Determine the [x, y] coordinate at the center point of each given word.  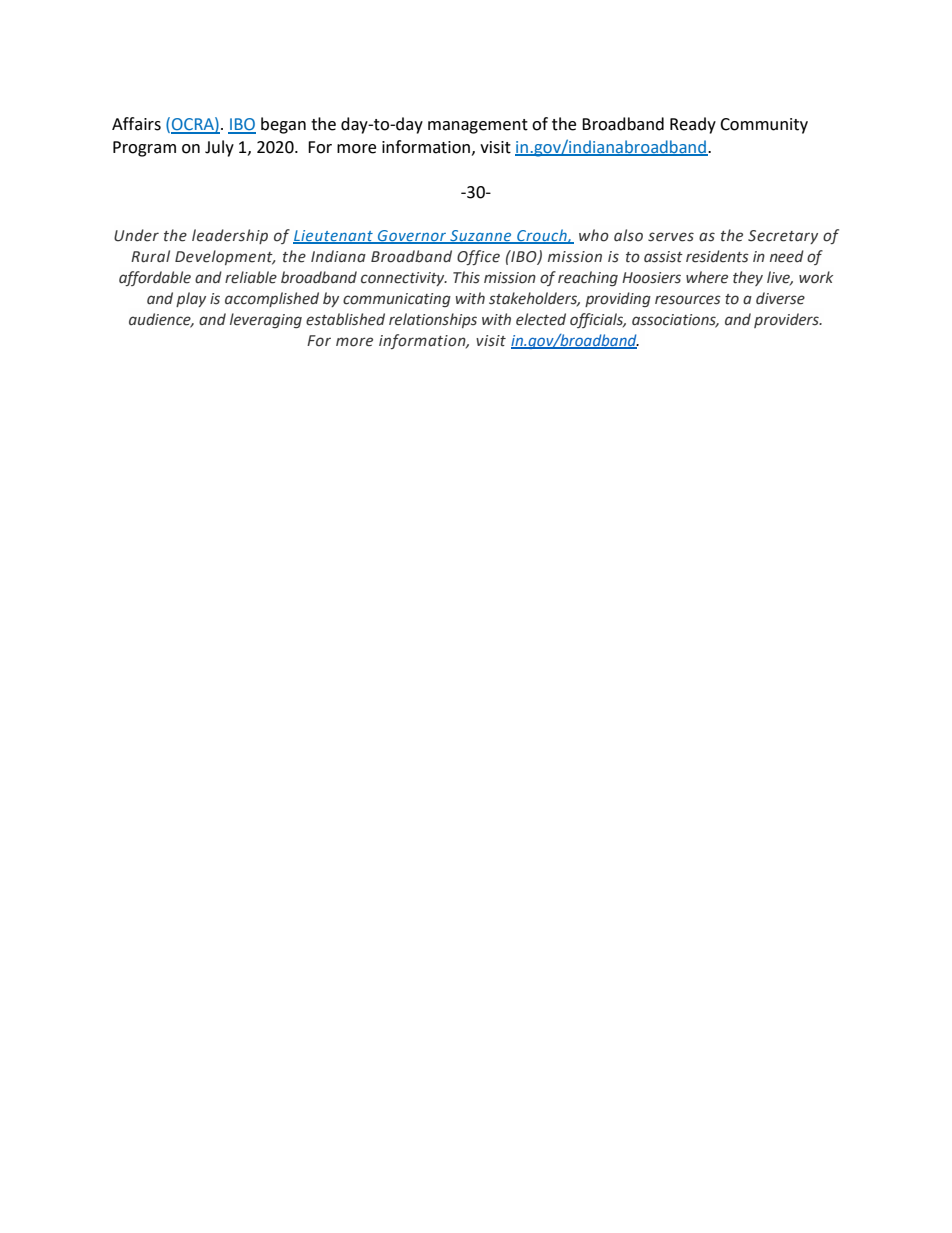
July [219, 148]
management [478, 126]
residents [717, 256]
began [283, 125]
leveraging [266, 320]
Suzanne [481, 237]
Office [478, 257]
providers [787, 320]
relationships [433, 320]
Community [764, 126]
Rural [150, 256]
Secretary [783, 237]
